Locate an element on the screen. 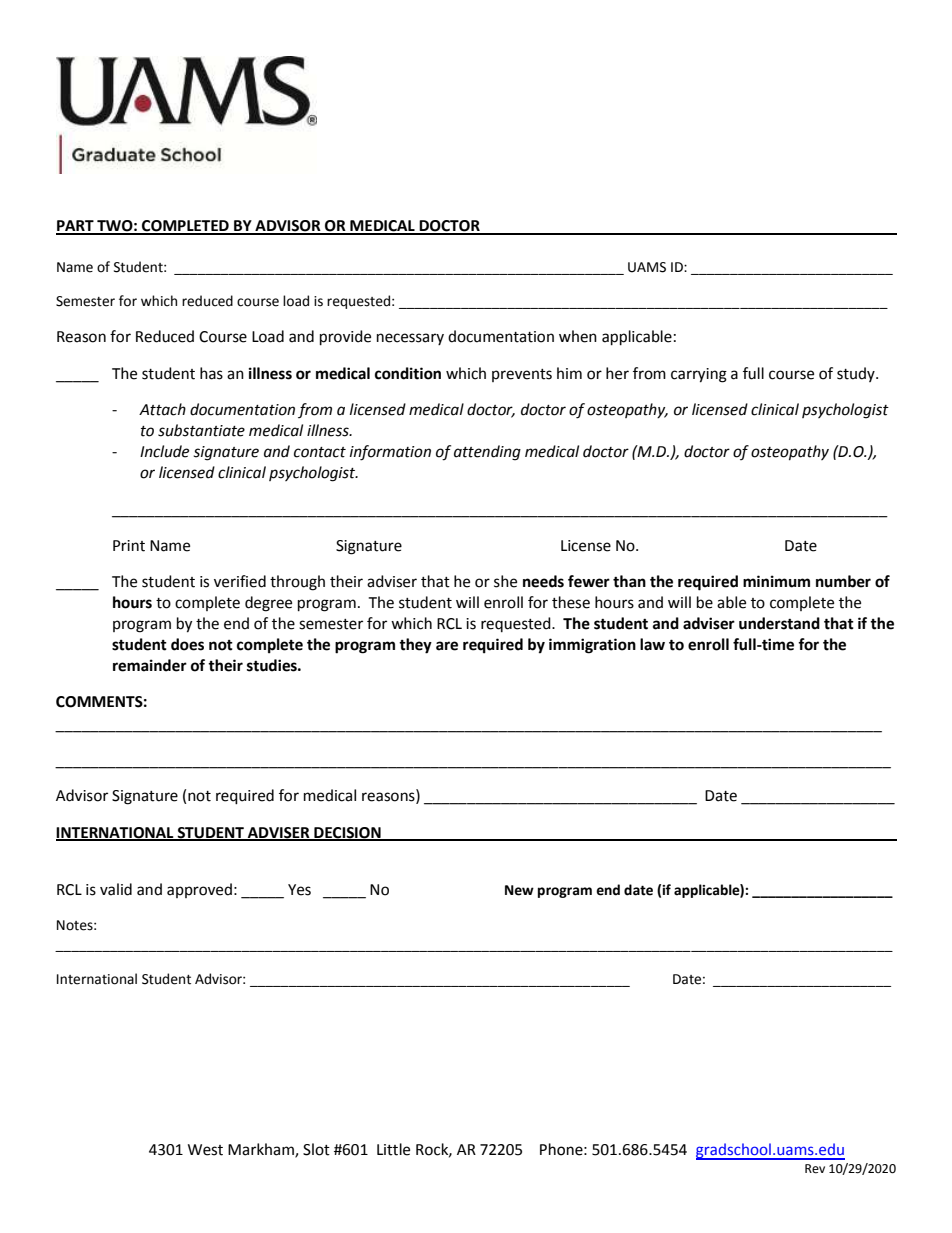 Image resolution: width=952 pixels, height=1233 pixels. PART is located at coordinates (76, 227).
